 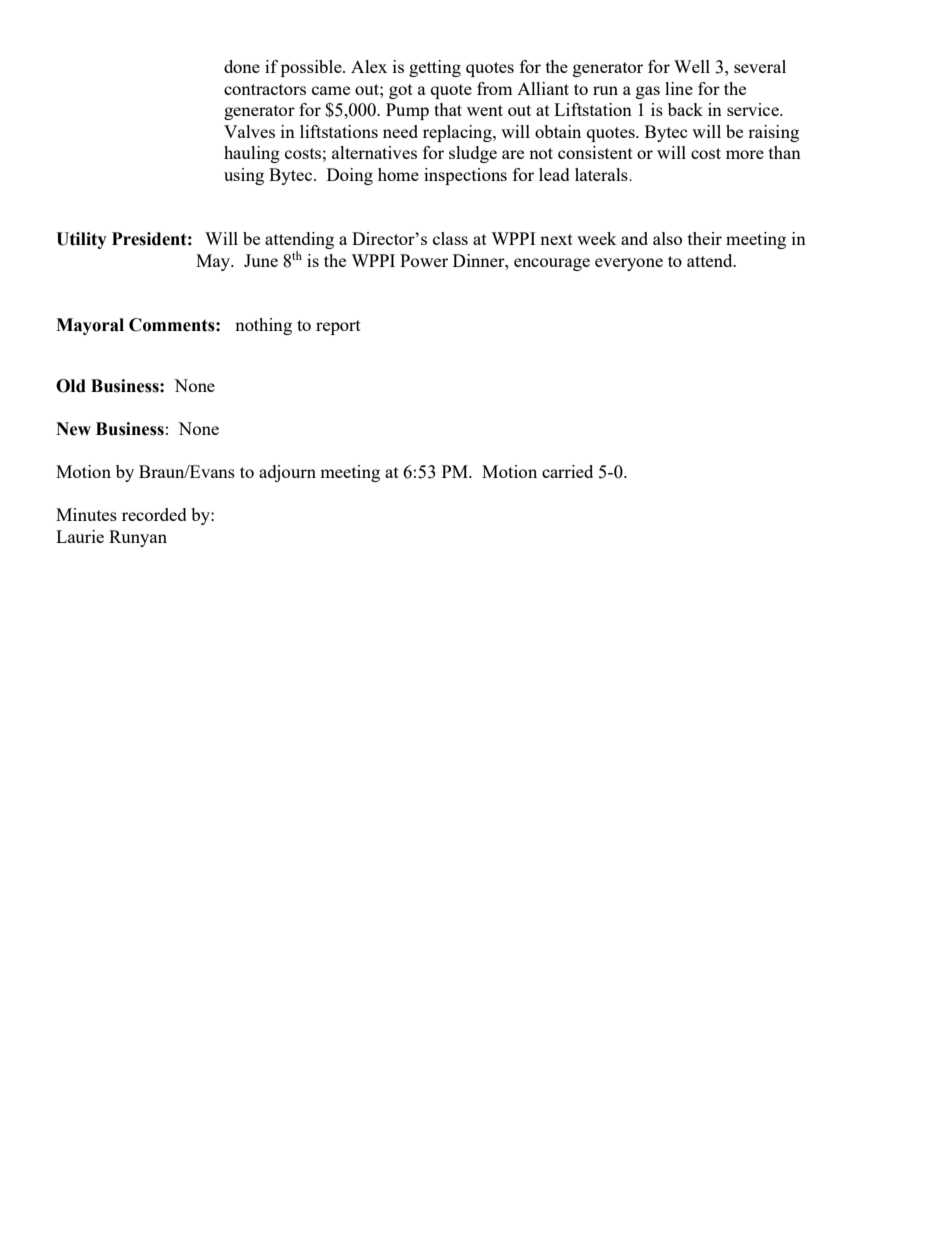 I want to click on everyone, so click(x=629, y=264).
